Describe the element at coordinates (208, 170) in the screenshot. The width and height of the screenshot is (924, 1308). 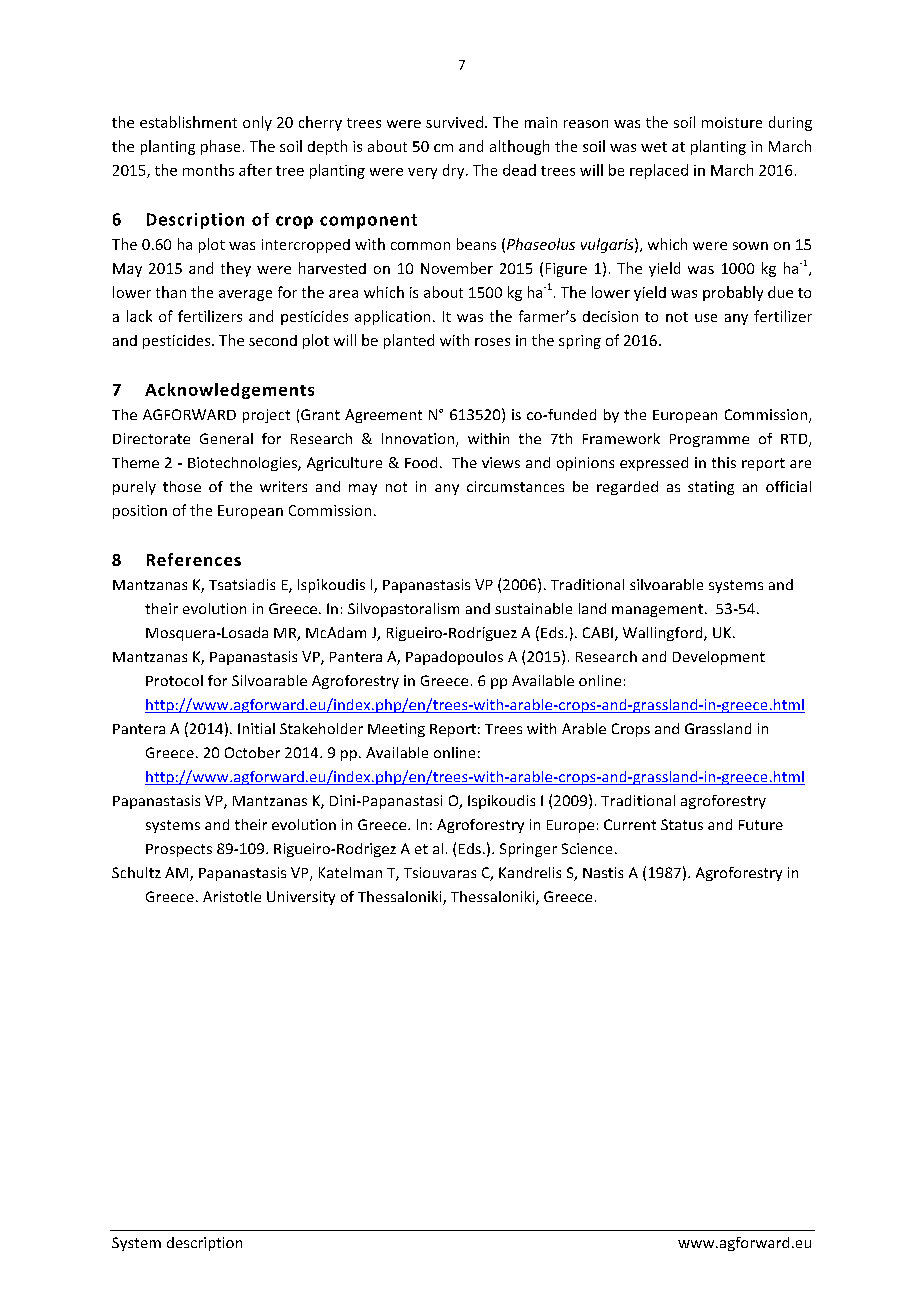
I see `months` at that location.
